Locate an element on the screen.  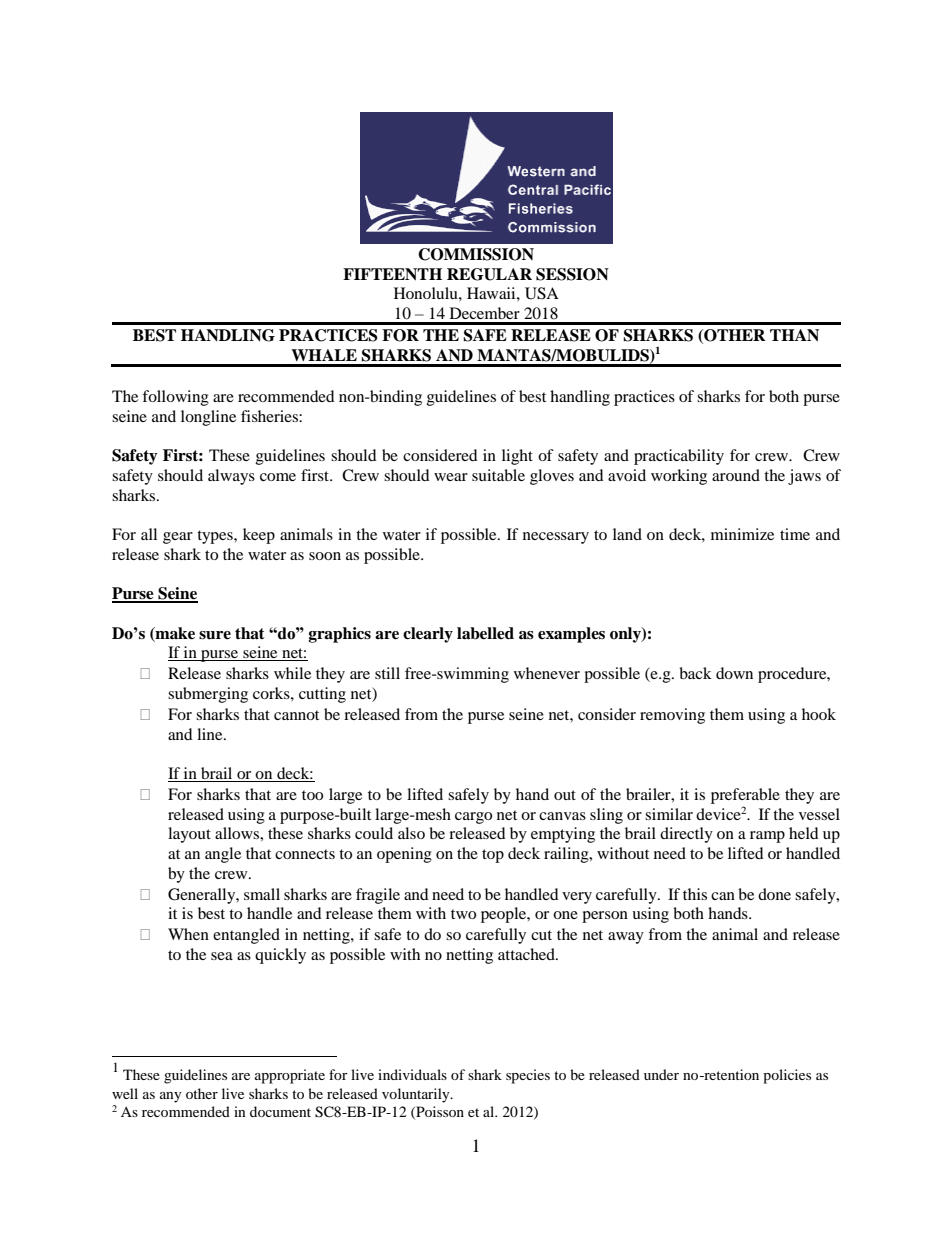
down is located at coordinates (734, 673).
